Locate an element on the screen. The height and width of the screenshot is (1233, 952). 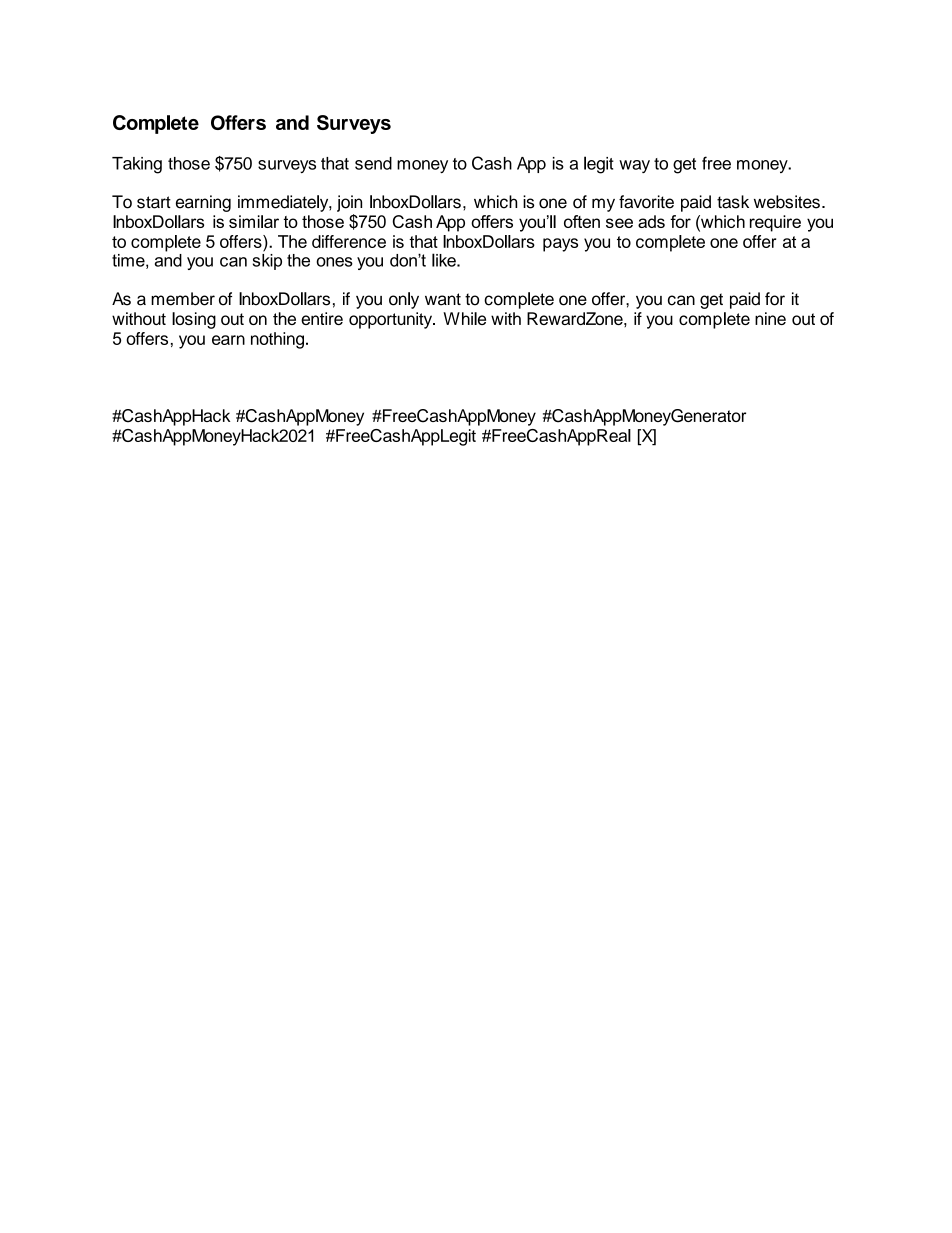
nothing is located at coordinates (277, 340).
